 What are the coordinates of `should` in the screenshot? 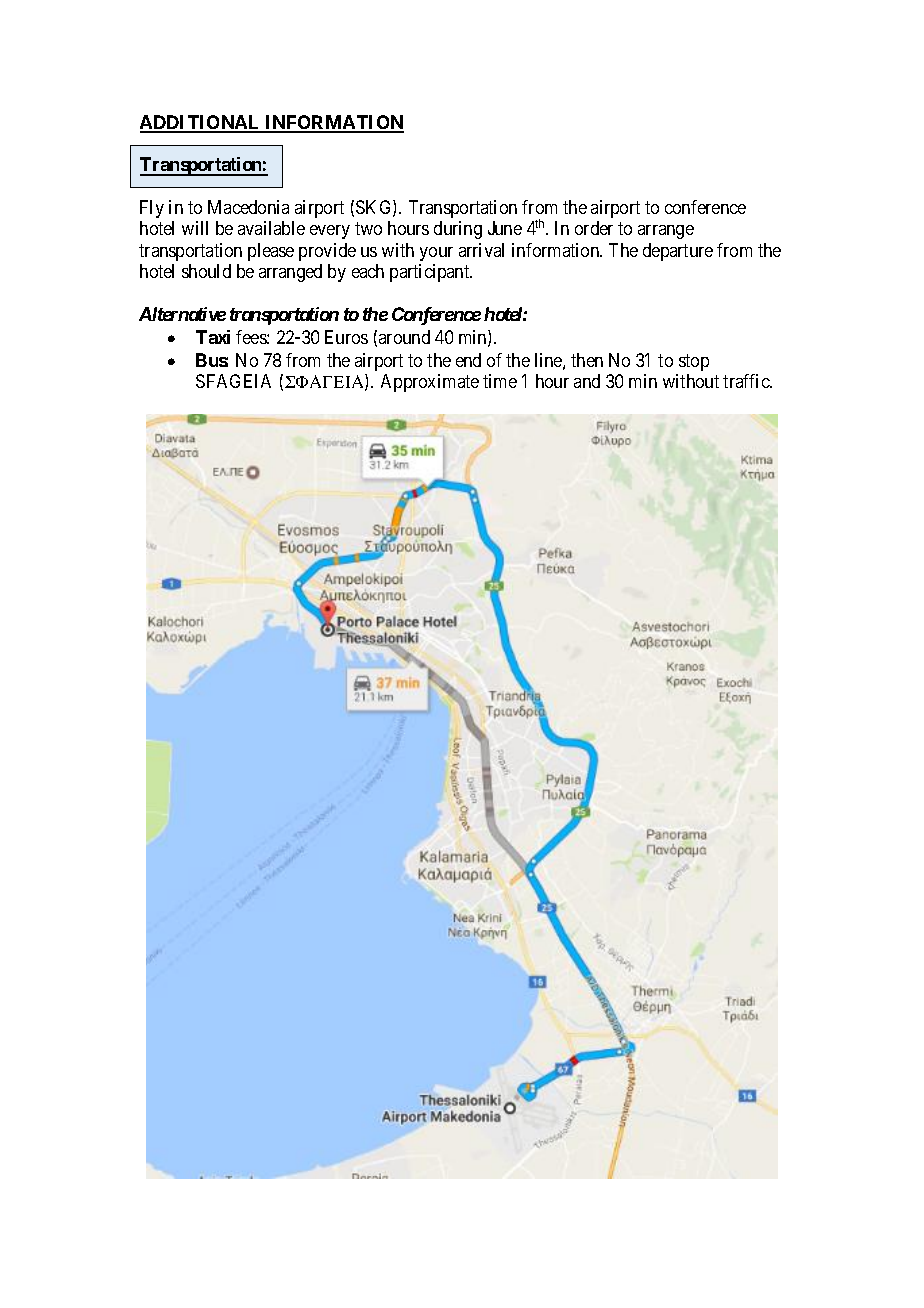 It's located at (206, 271).
